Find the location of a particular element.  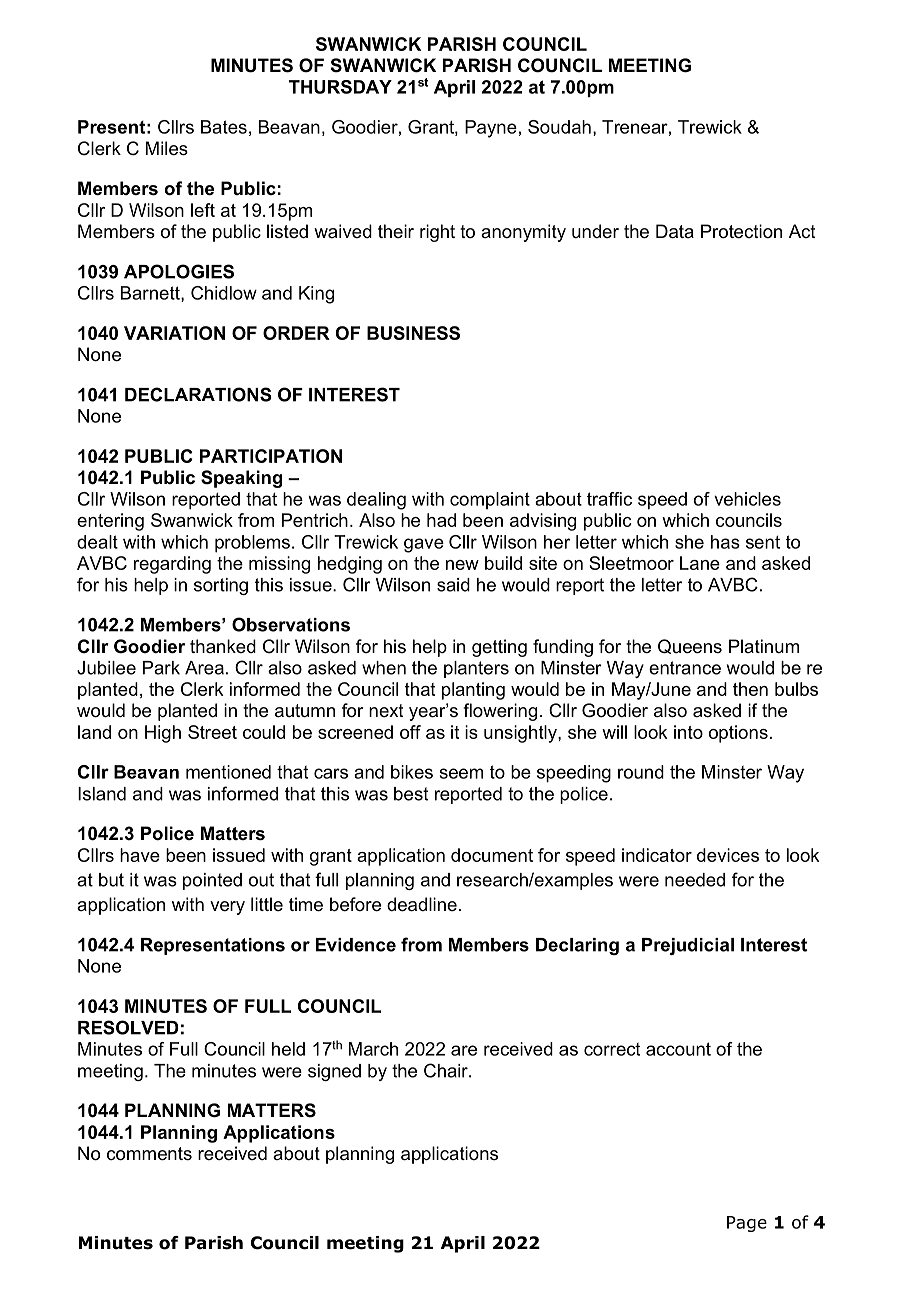

Miles is located at coordinates (167, 148).
